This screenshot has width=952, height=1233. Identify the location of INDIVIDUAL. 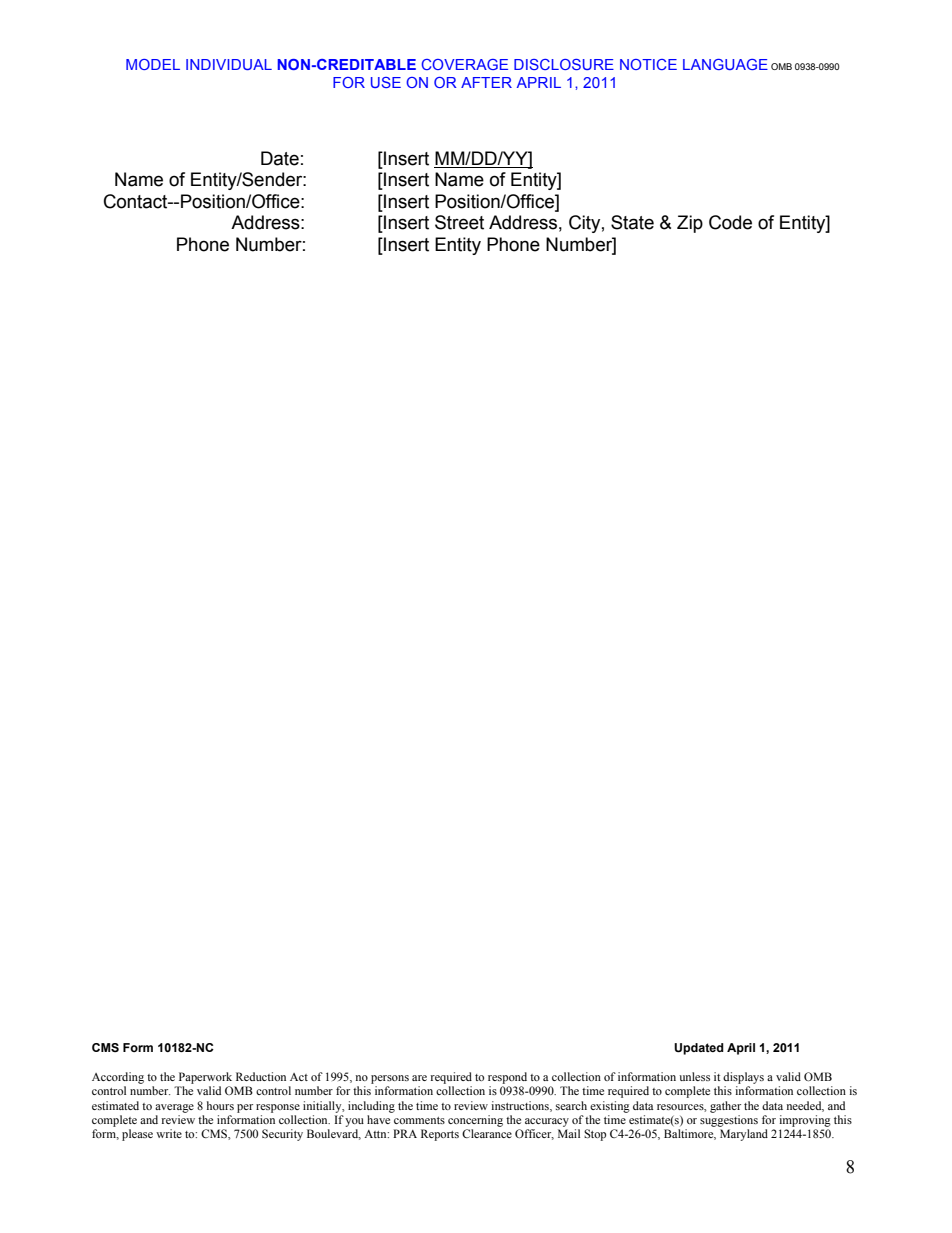
(229, 64).
